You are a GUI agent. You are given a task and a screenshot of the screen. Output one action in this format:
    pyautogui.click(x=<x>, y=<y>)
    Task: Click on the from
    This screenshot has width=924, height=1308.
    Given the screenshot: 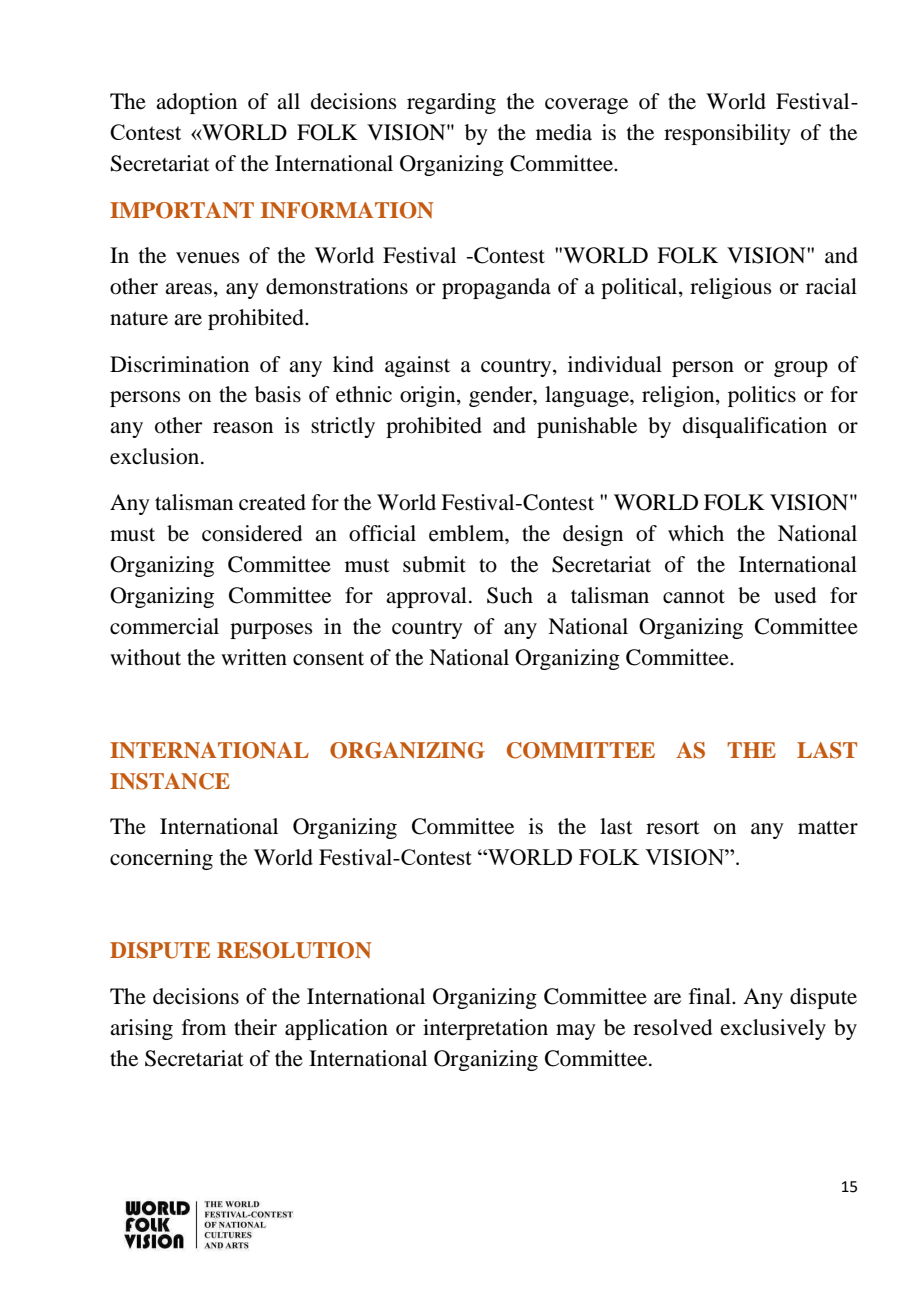 What is the action you would take?
    pyautogui.click(x=204, y=1027)
